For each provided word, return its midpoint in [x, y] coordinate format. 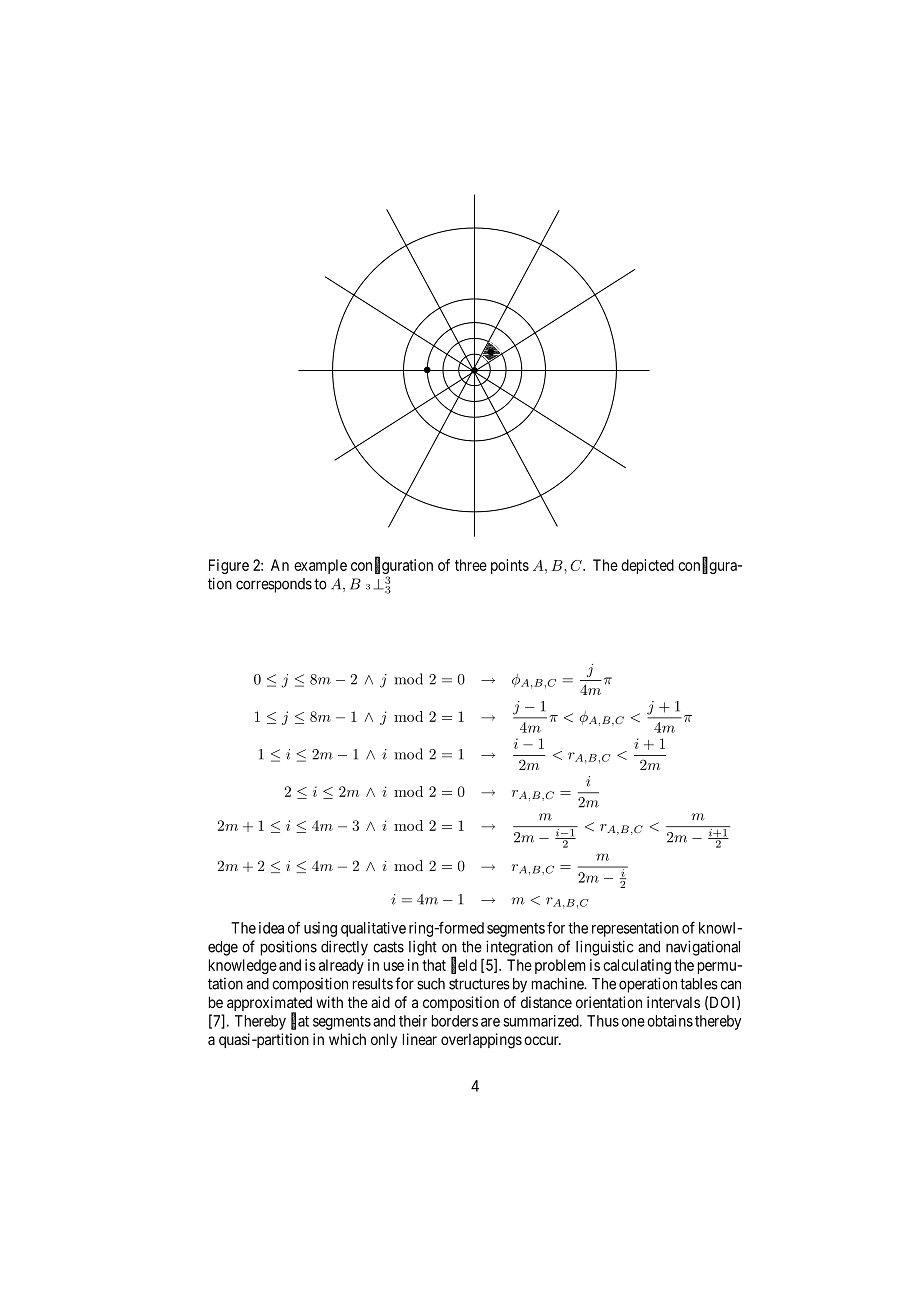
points [510, 566]
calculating [637, 966]
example [320, 566]
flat [300, 1021]
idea [271, 928]
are [490, 1022]
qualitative [373, 929]
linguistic [605, 948]
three [471, 565]
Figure [229, 566]
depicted [647, 566]
